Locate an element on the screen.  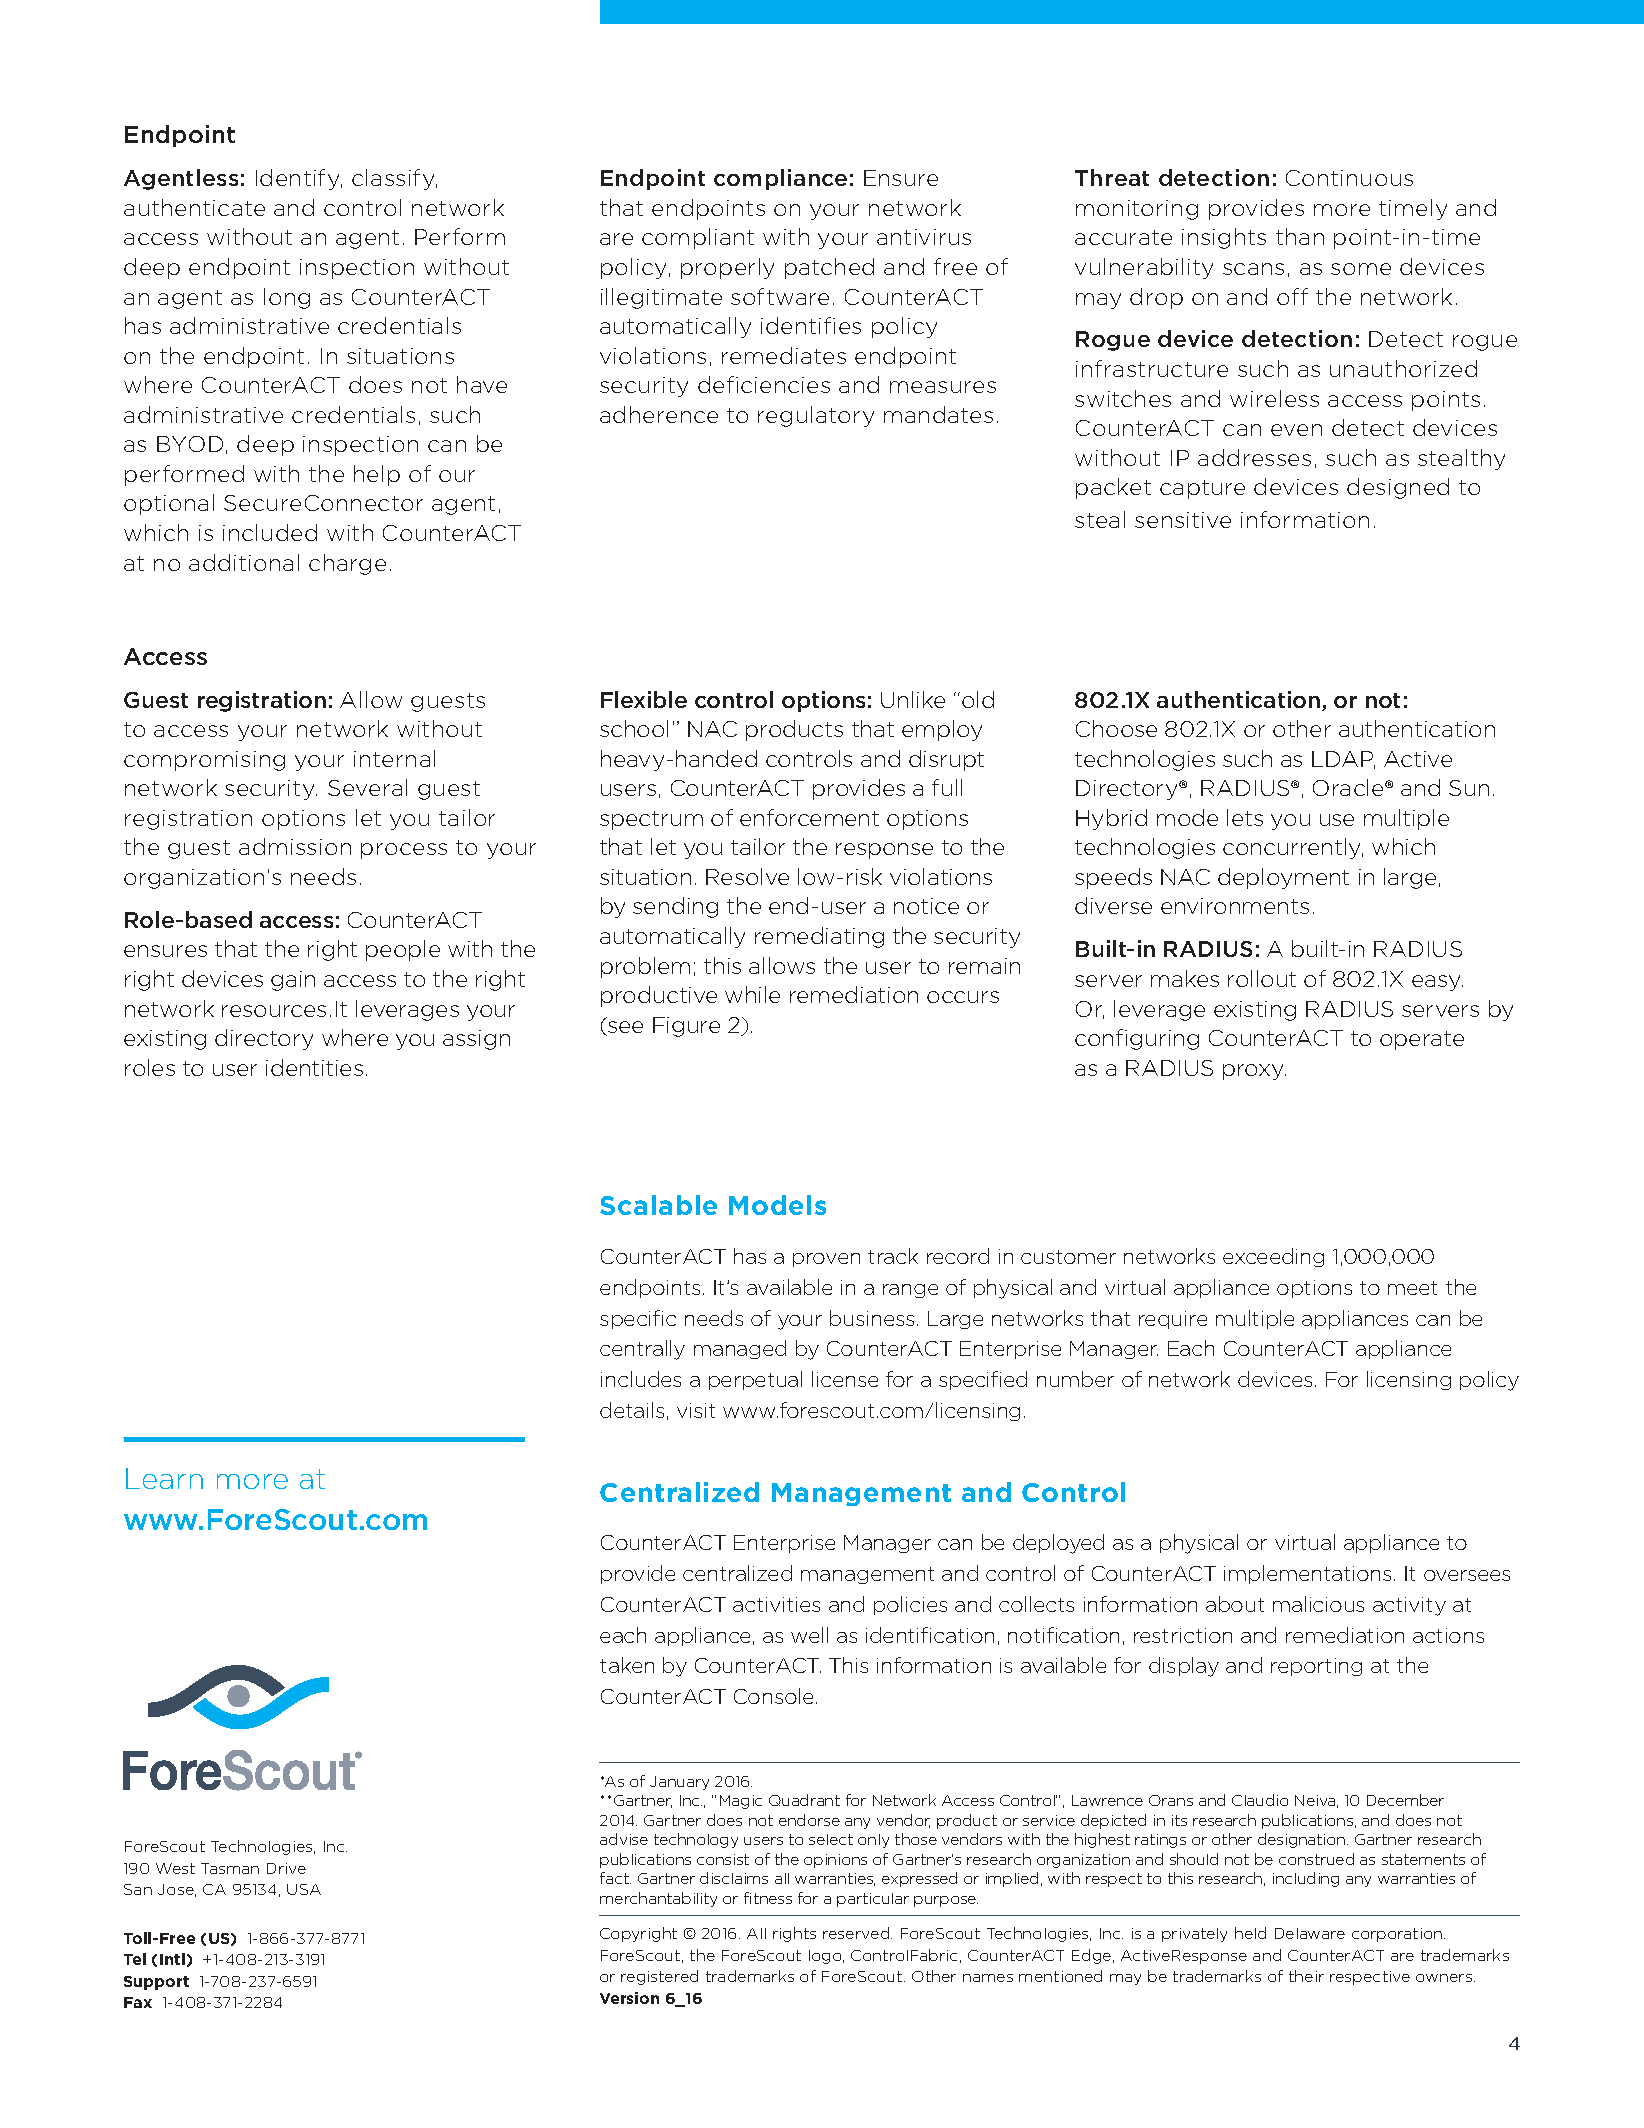
Delaware is located at coordinates (1310, 1933).
